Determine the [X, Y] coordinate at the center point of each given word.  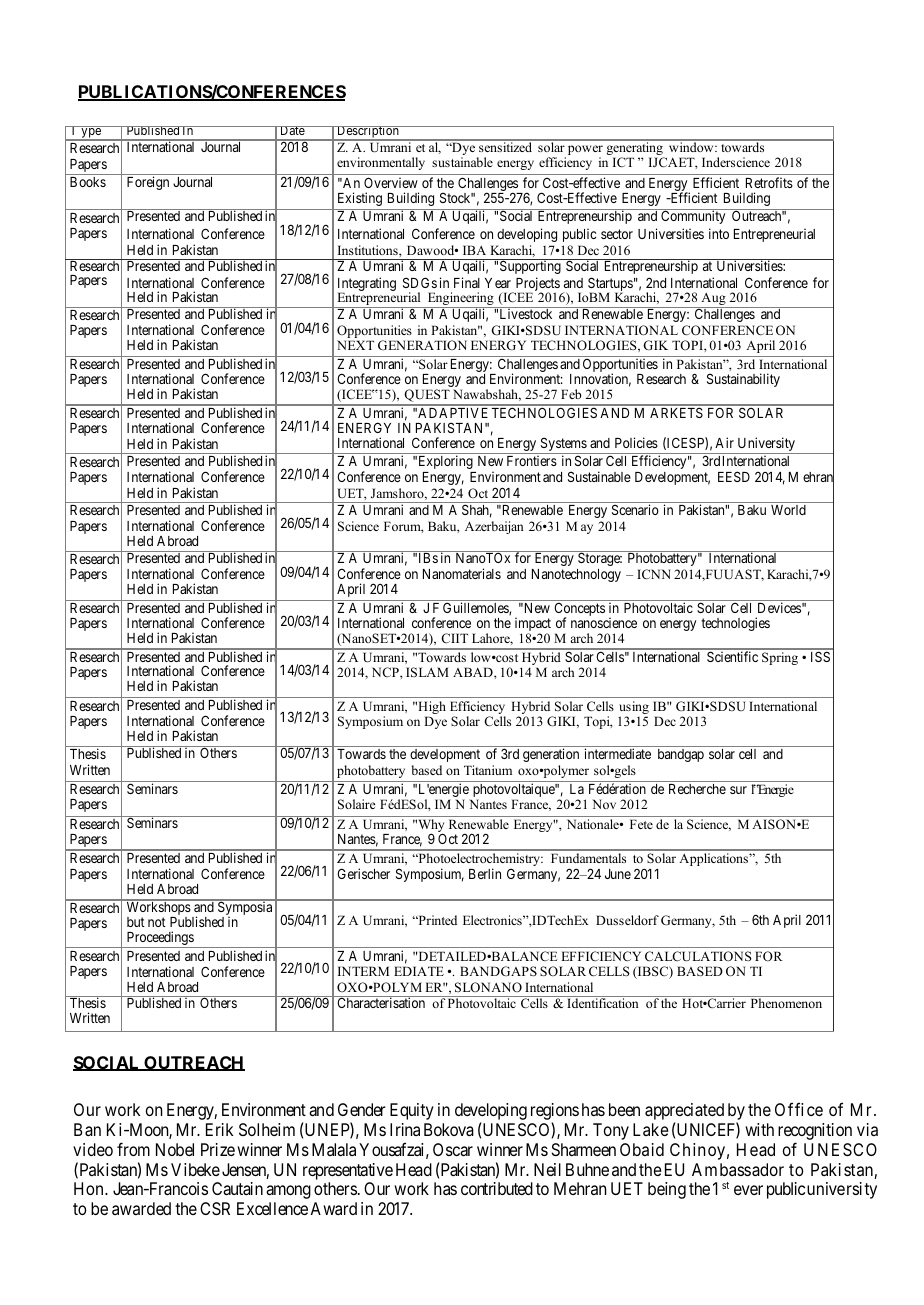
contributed [497, 1188]
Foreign [148, 183]
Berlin [485, 873]
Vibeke [195, 1169]
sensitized [505, 146]
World [788, 510]
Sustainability [743, 380]
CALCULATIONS [698, 956]
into [719, 233]
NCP [386, 672]
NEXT [355, 345]
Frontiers [532, 460]
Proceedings [160, 939]
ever [748, 1190]
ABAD [474, 672]
